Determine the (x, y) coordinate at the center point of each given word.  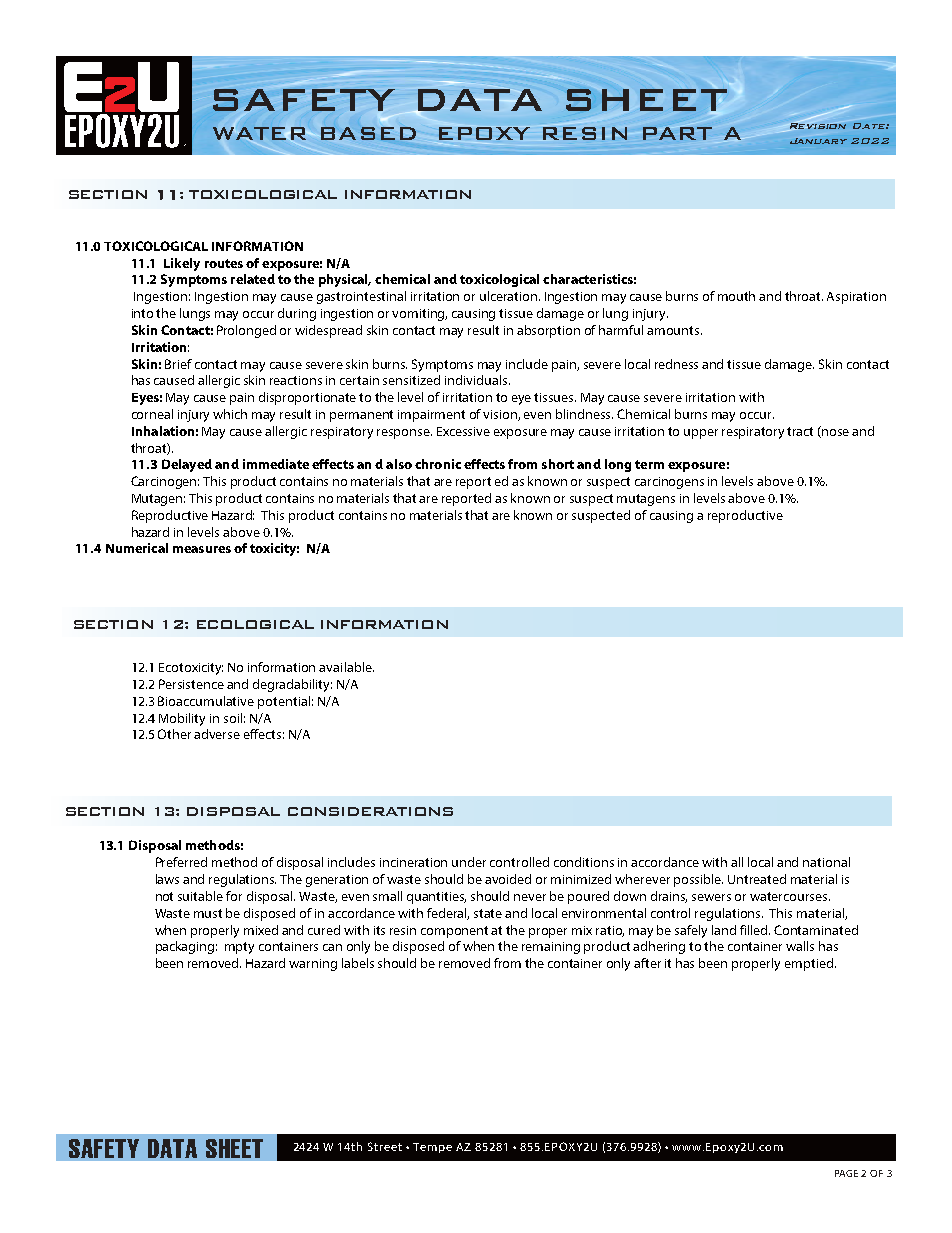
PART (677, 133)
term (649, 464)
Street (385, 1146)
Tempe (432, 1148)
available (346, 667)
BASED (368, 133)
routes (224, 263)
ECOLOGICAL (255, 624)
